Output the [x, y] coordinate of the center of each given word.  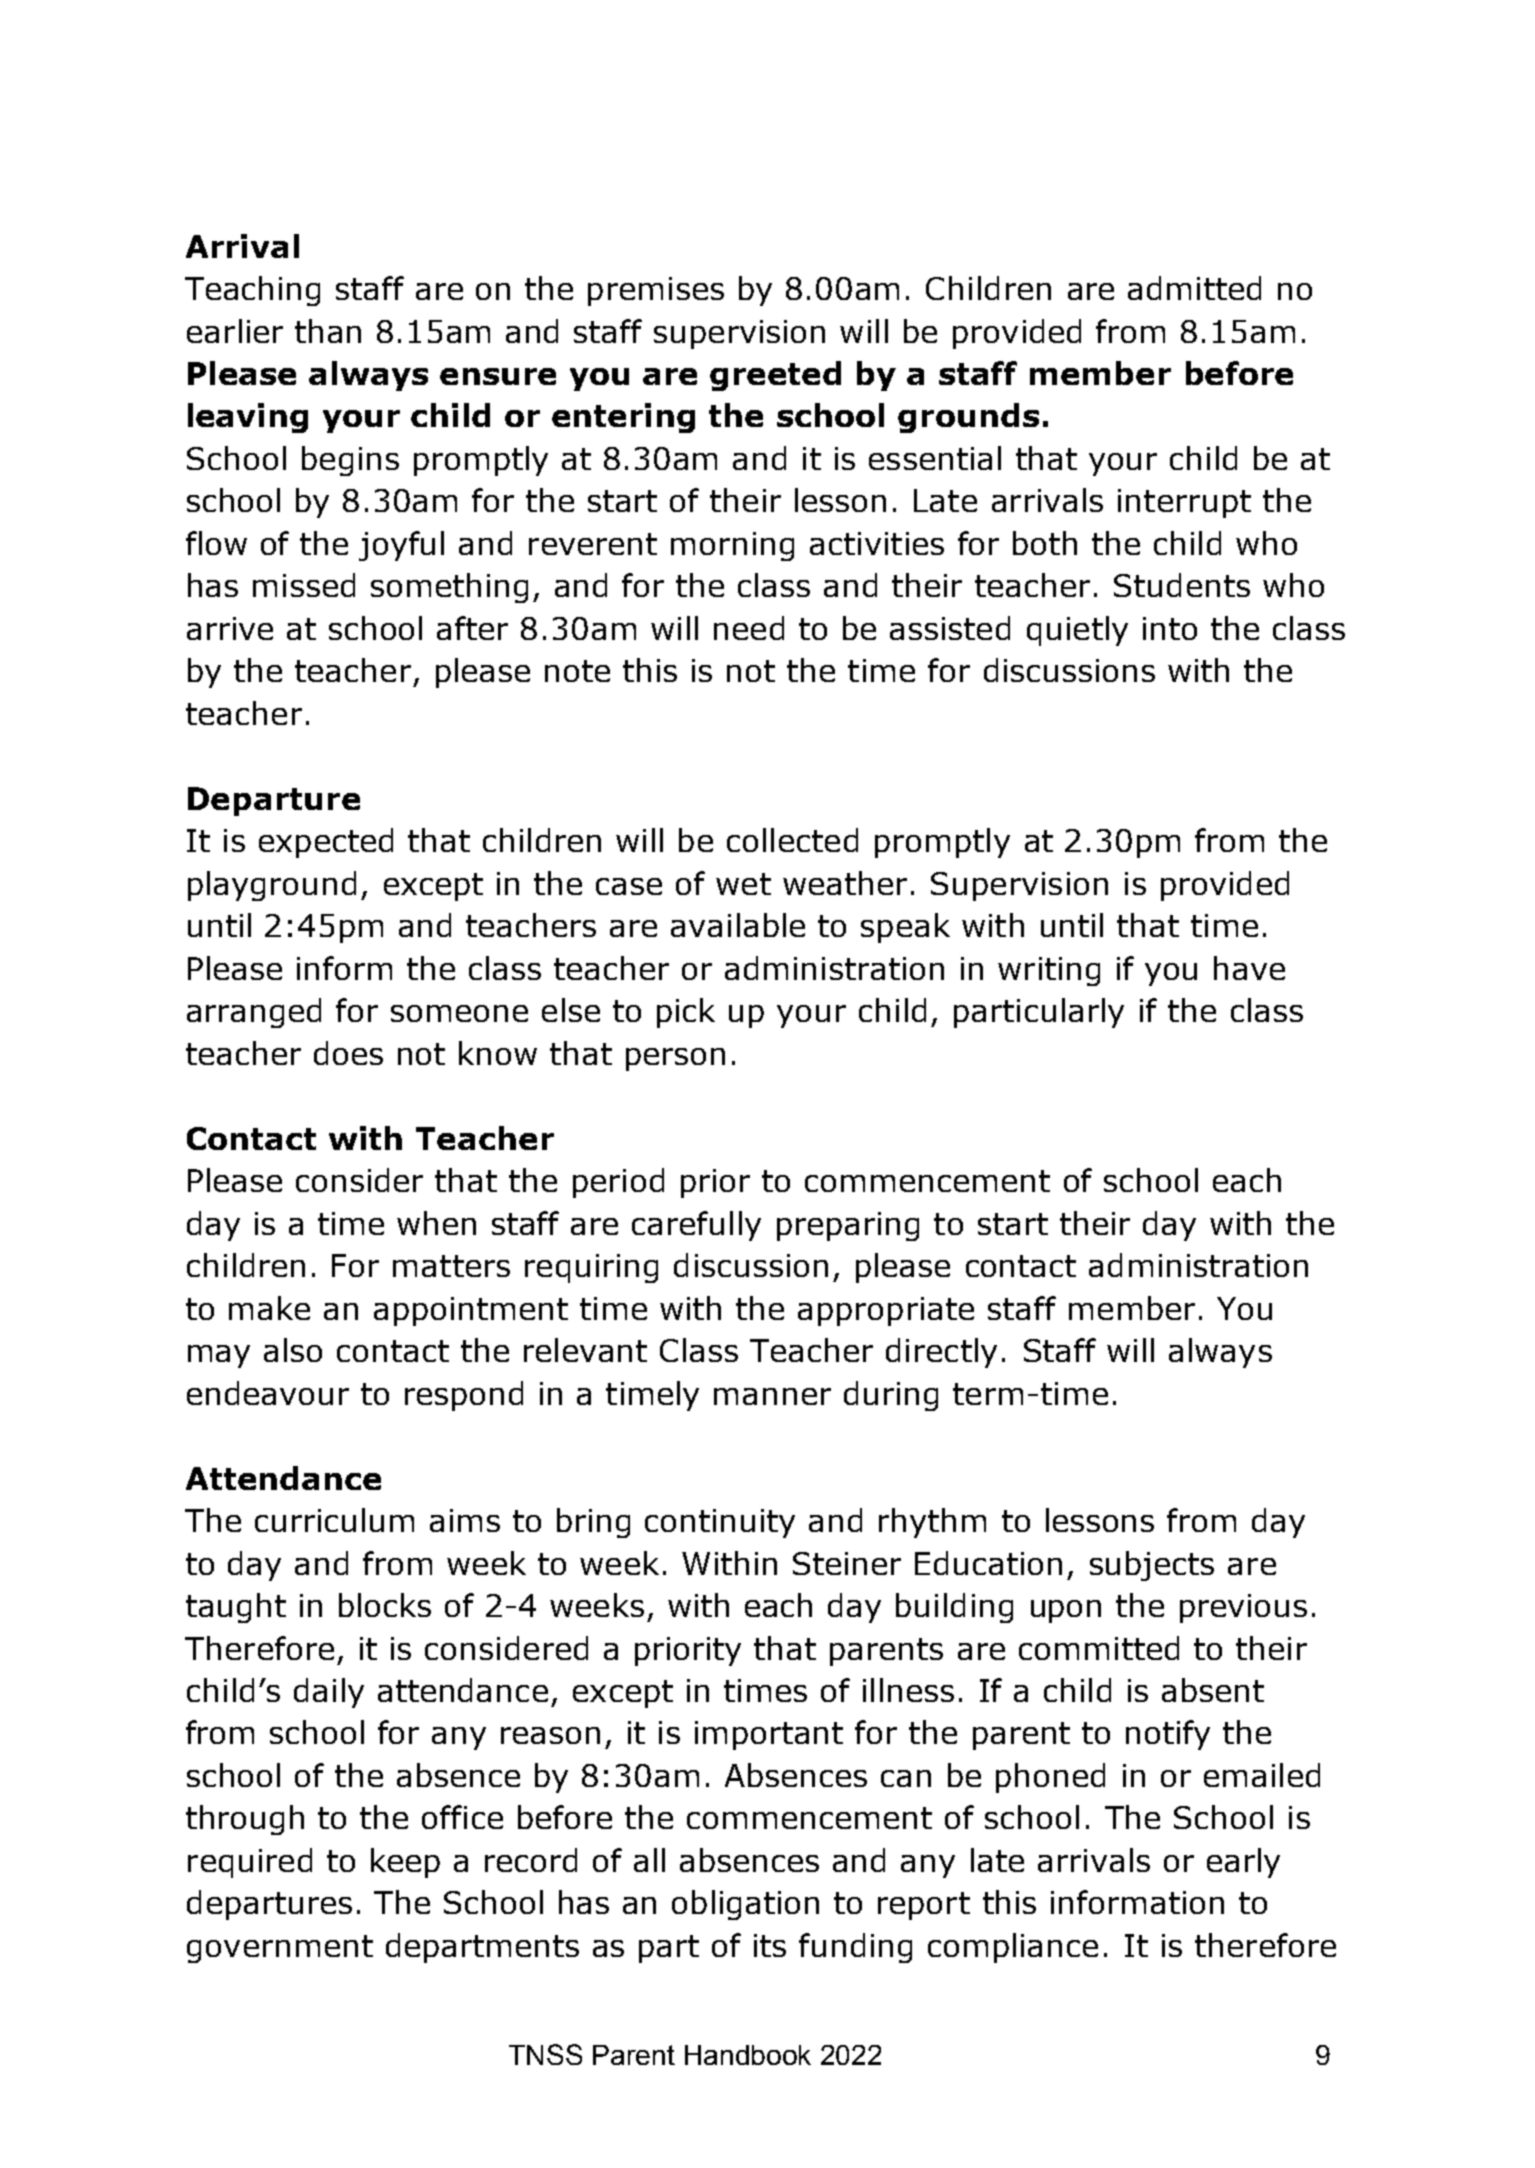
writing [1049, 971]
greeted [775, 376]
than [328, 331]
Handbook [748, 2055]
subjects [1152, 1566]
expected [326, 843]
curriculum [334, 1520]
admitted [1194, 288]
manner [772, 1396]
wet [743, 884]
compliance [1013, 1948]
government [280, 1949]
